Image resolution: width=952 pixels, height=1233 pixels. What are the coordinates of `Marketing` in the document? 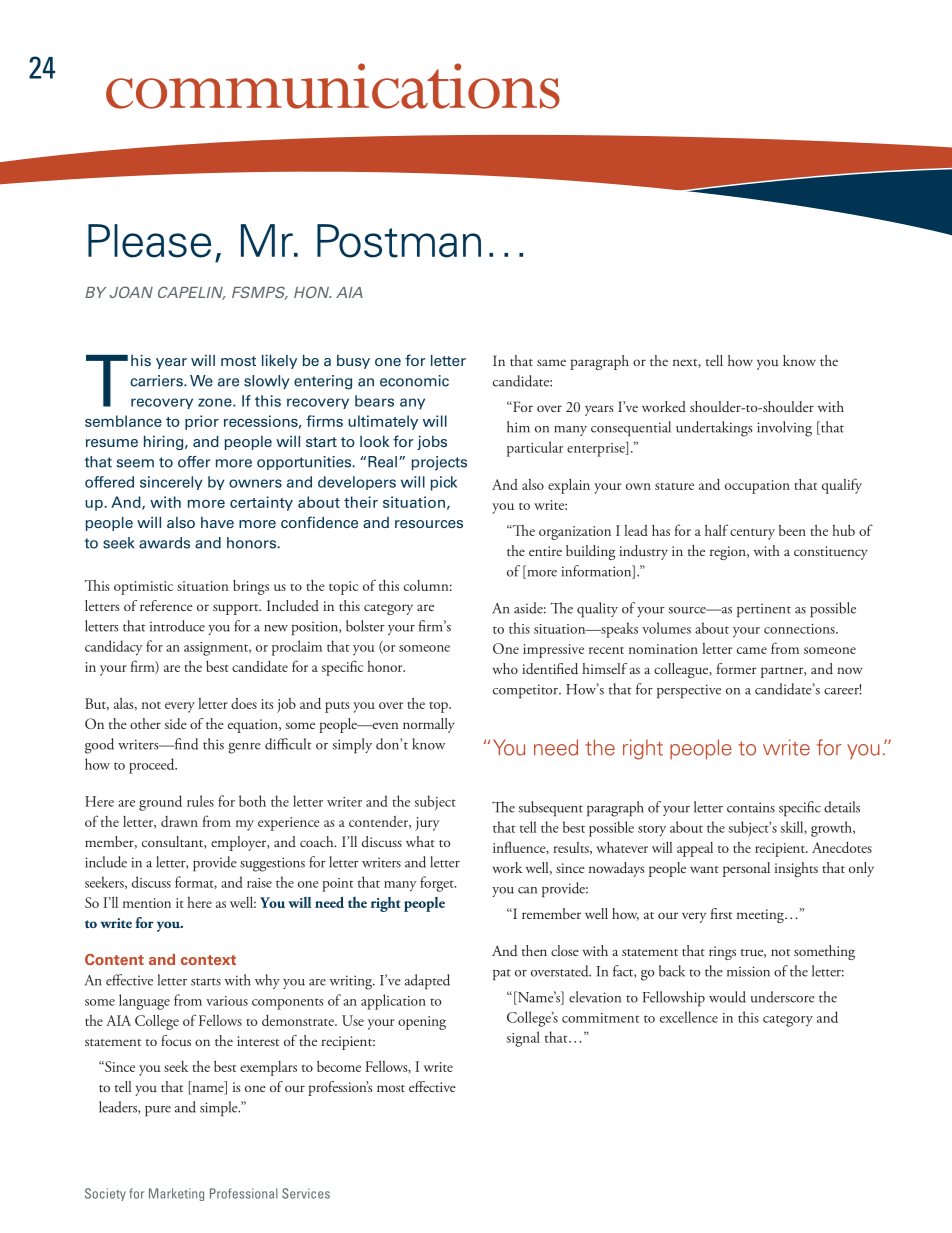 It's located at (176, 1194).
